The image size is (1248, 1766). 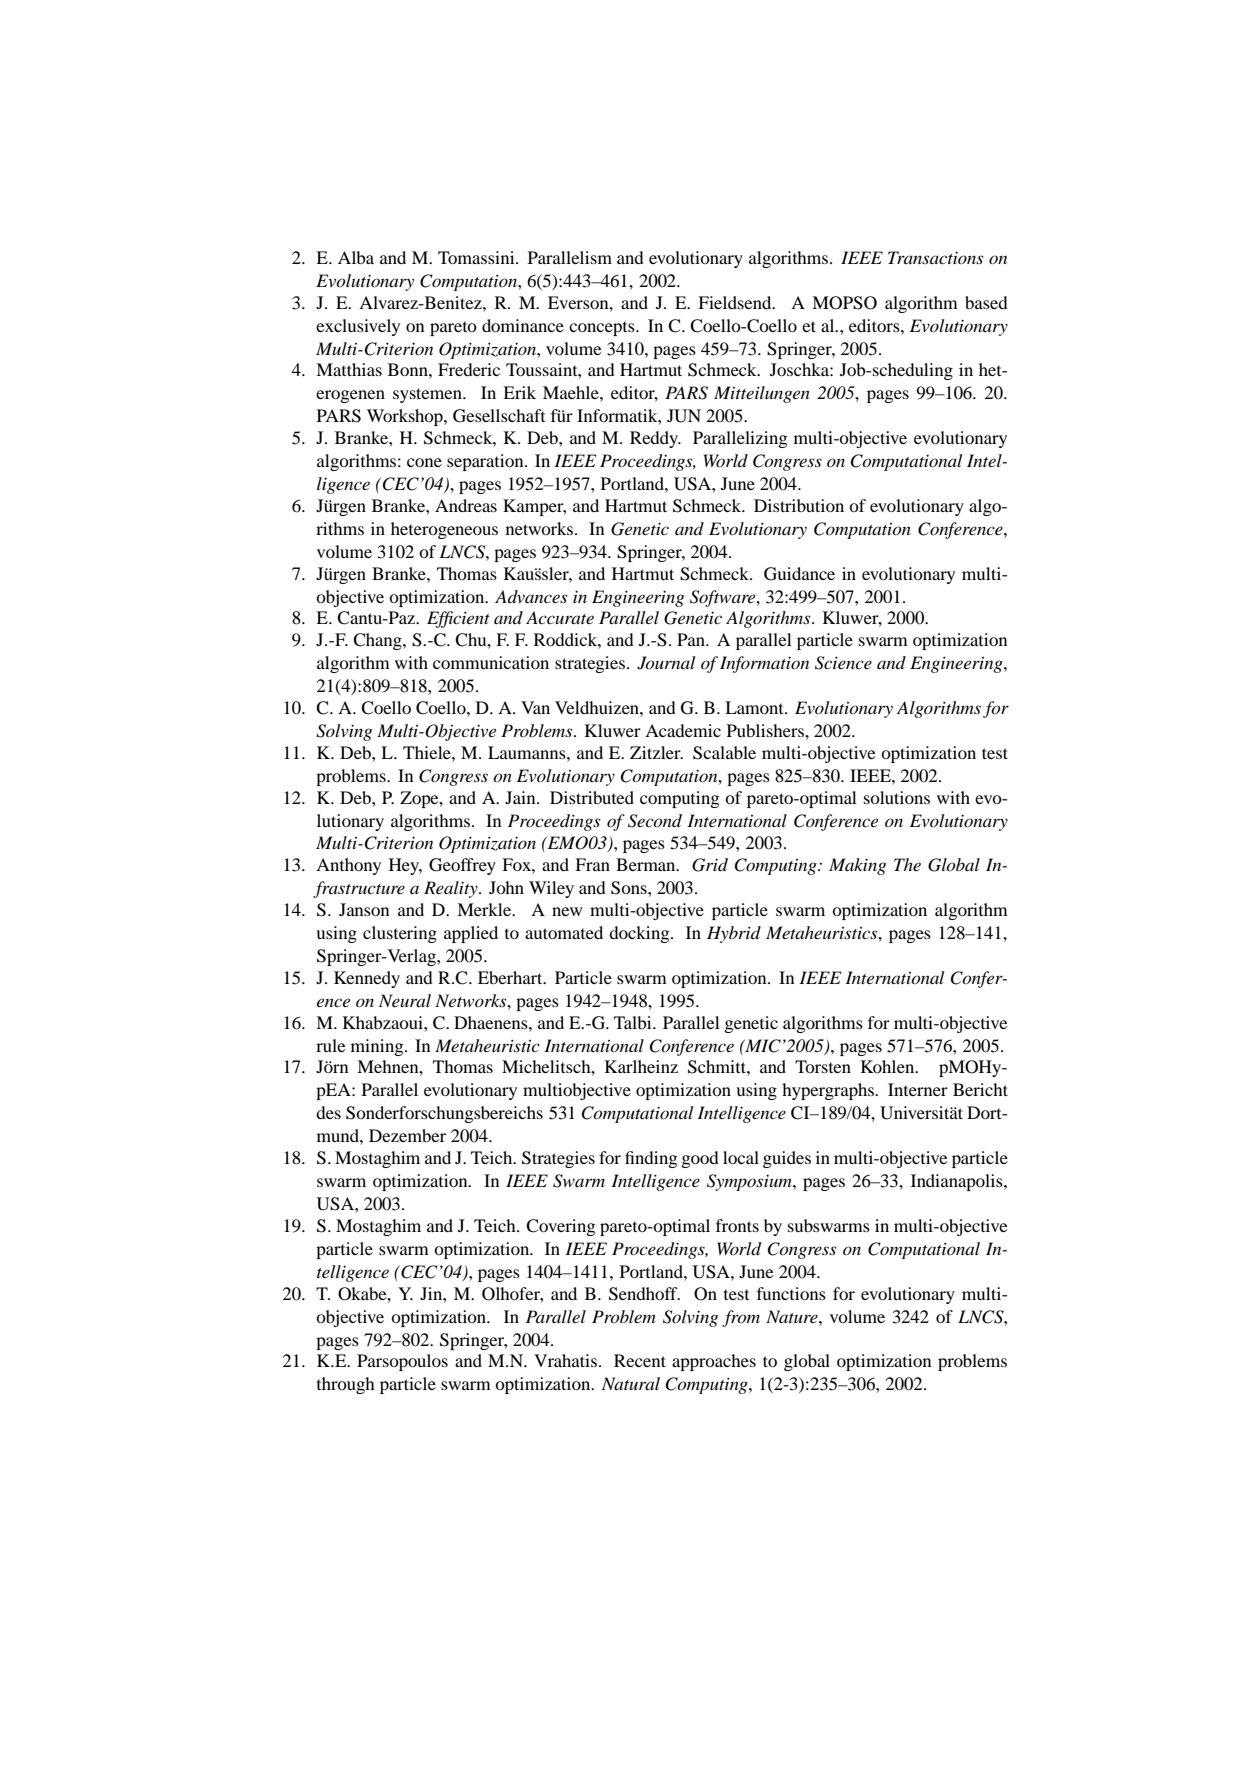 What do you see at coordinates (356, 257) in the screenshot?
I see `Alba` at bounding box center [356, 257].
